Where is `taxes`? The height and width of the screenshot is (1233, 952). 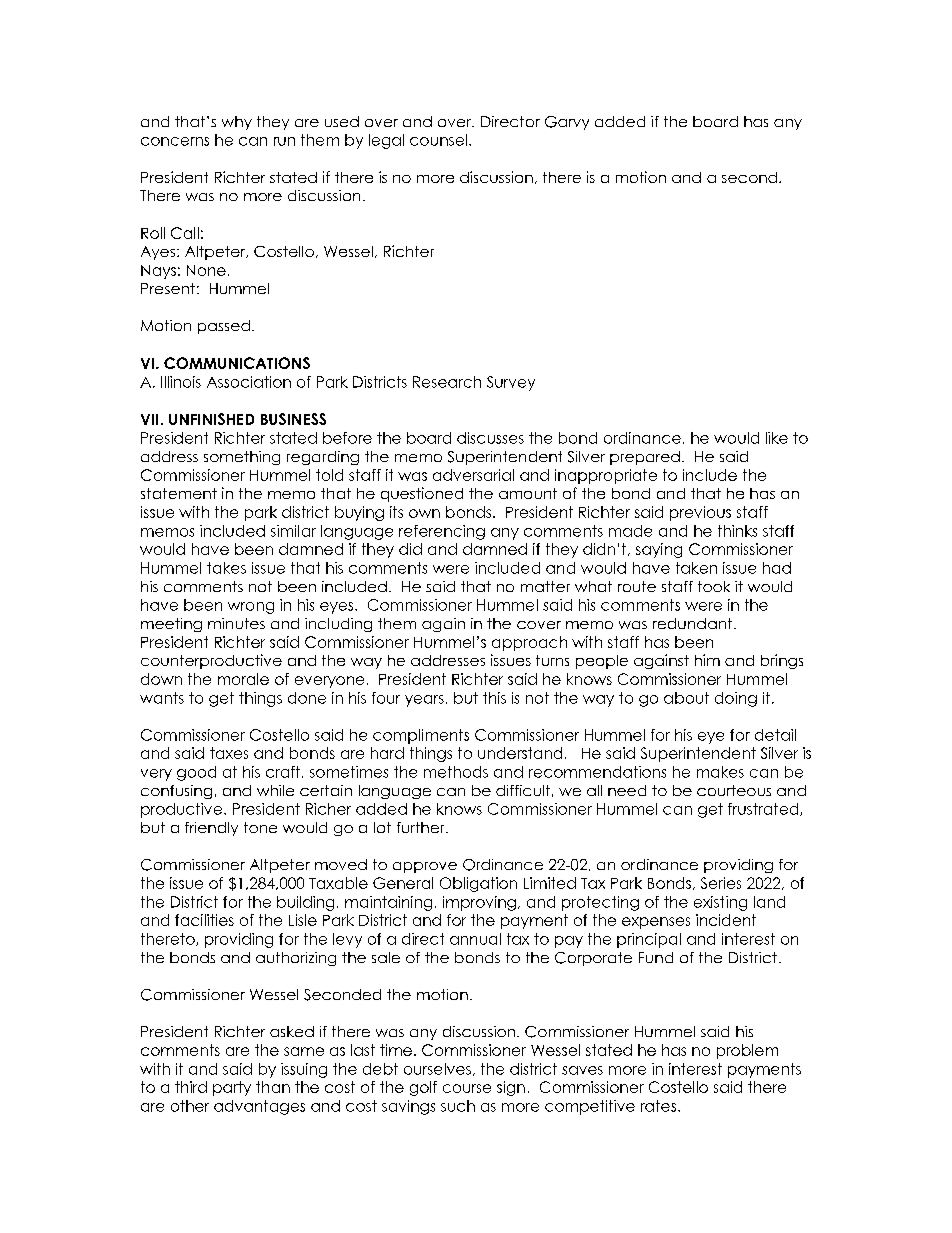 taxes is located at coordinates (229, 753).
